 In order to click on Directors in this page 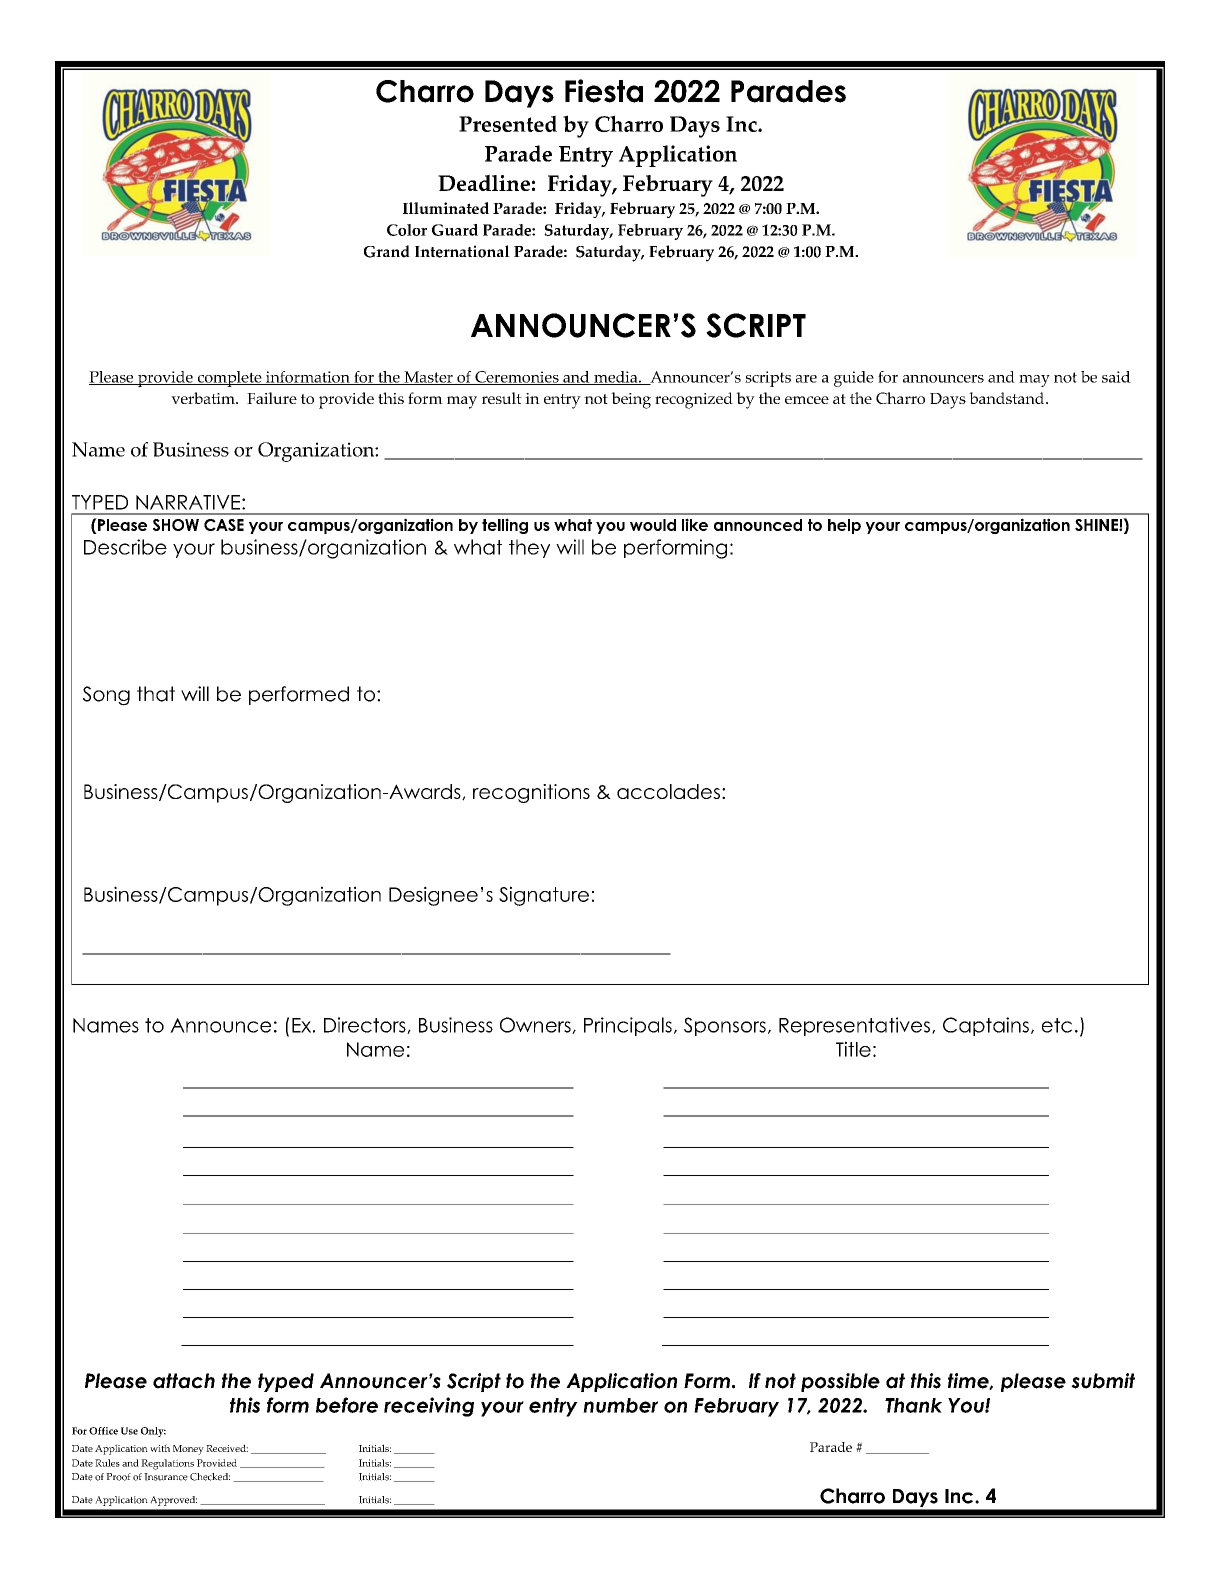, I will do `click(366, 1025)`.
